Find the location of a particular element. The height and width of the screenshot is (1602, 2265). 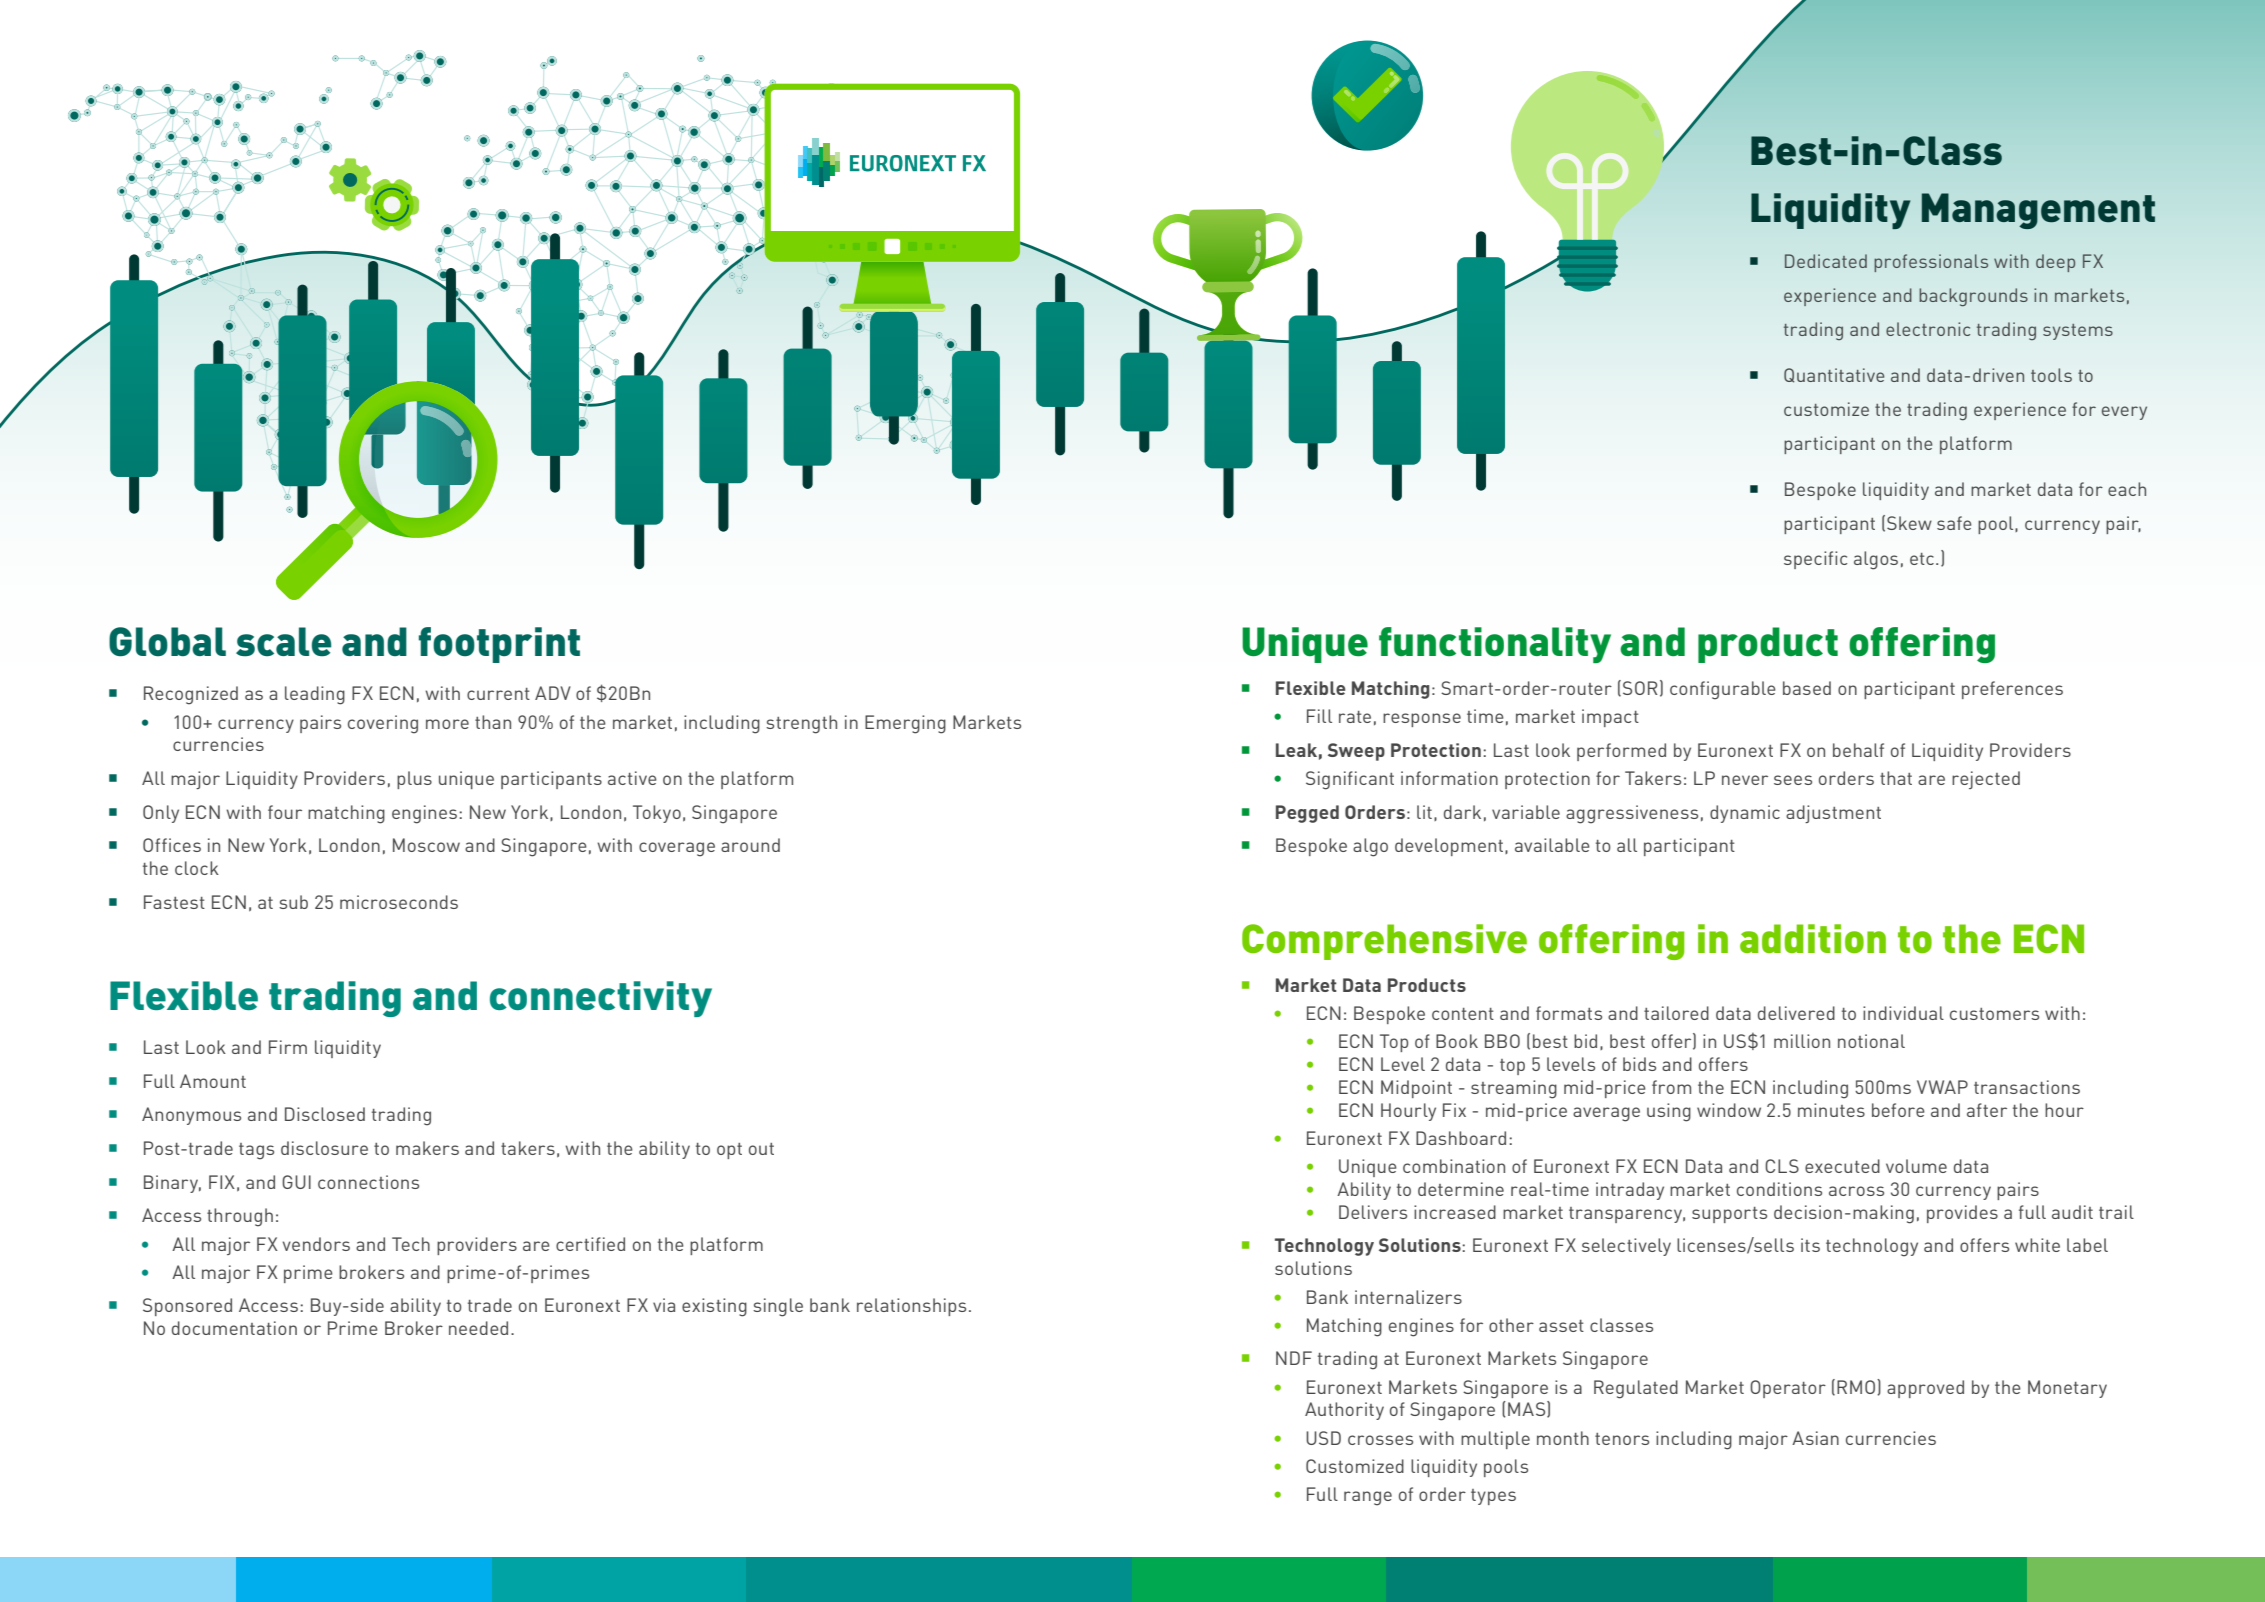

needed is located at coordinates (478, 1328).
